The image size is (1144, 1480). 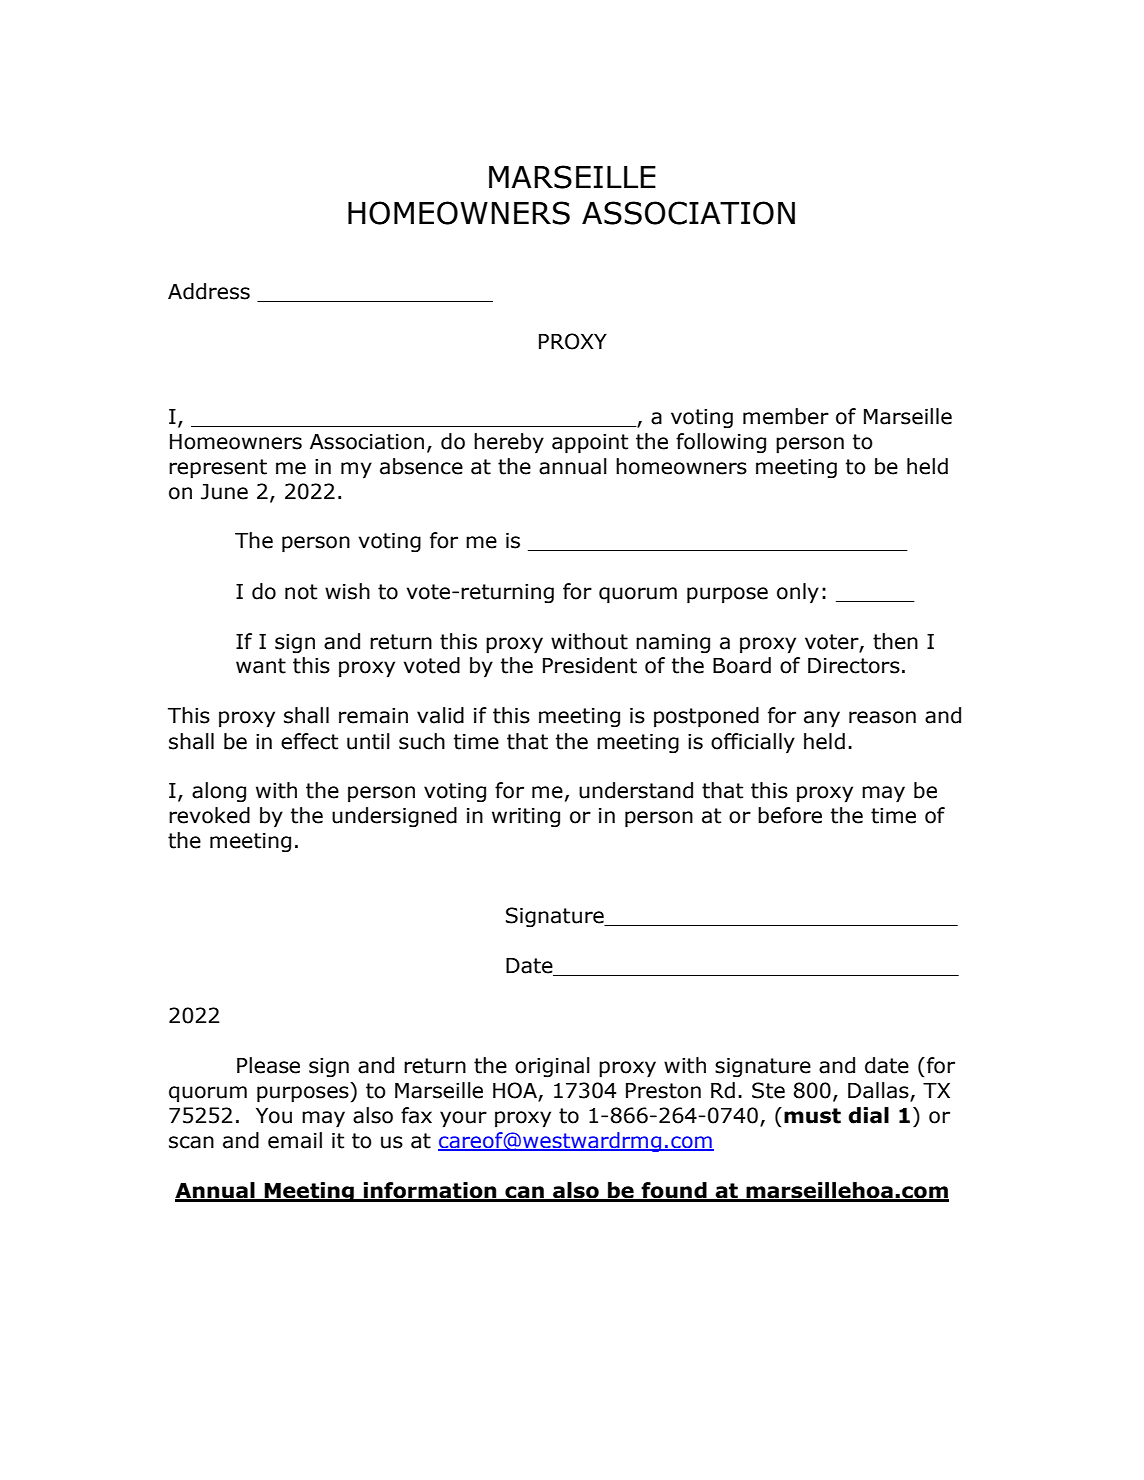 What do you see at coordinates (209, 291) in the image?
I see `Address` at bounding box center [209, 291].
